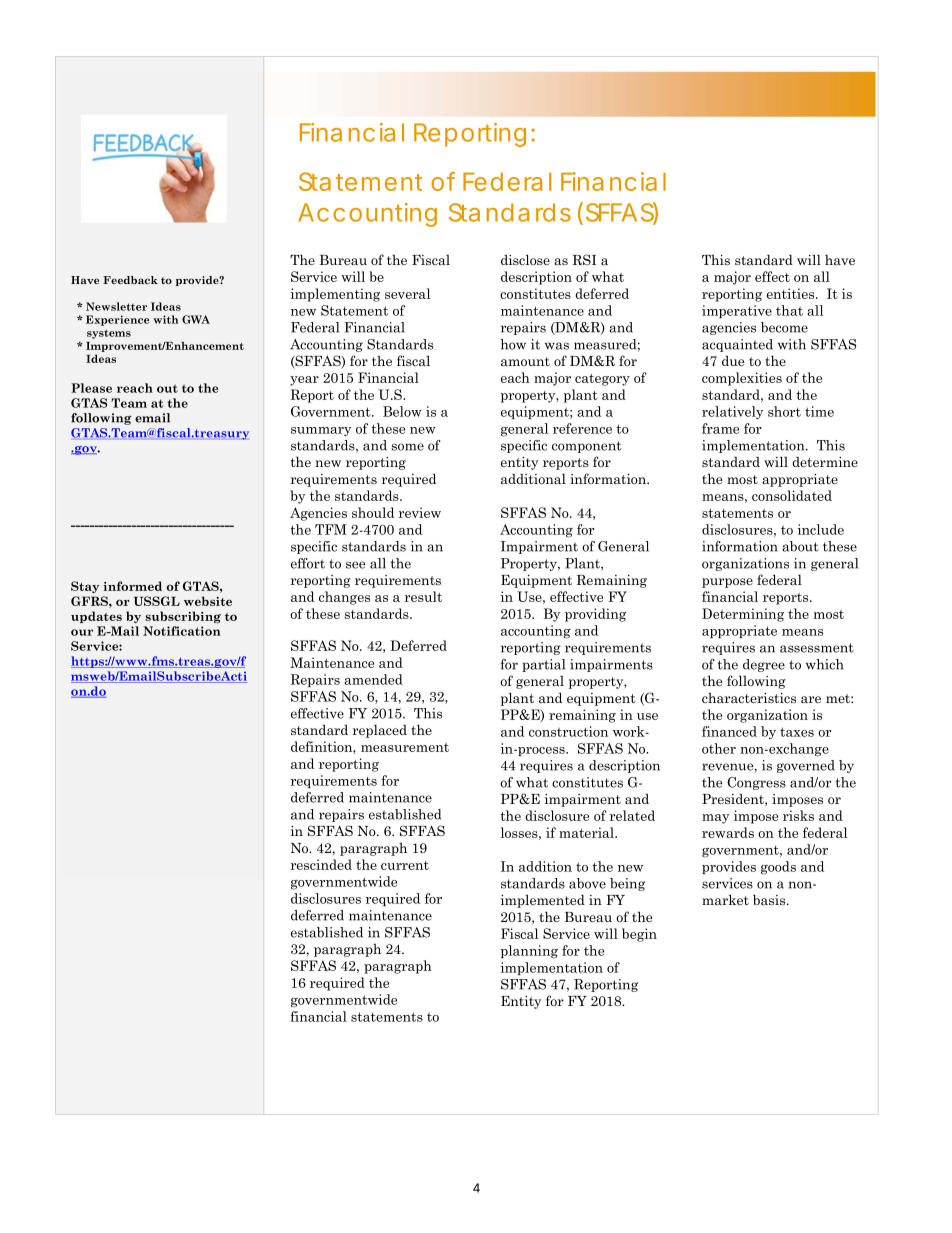 The height and width of the document is (1233, 952). I want to click on review, so click(419, 512).
